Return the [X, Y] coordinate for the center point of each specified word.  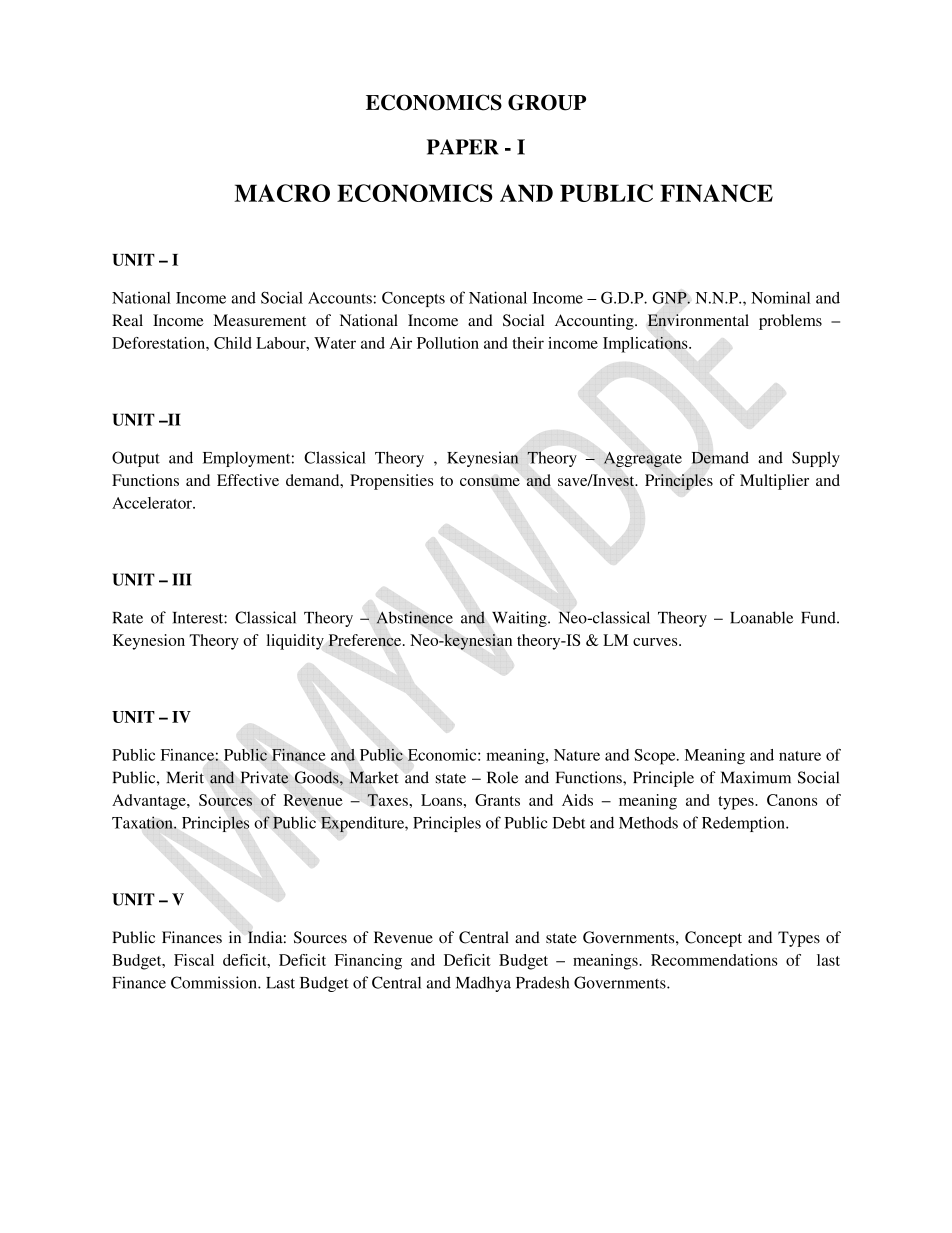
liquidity [295, 642]
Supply [816, 459]
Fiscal [194, 960]
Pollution [448, 343]
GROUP [547, 102]
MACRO [282, 193]
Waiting [520, 619]
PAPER [463, 147]
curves [656, 642]
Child [233, 343]
